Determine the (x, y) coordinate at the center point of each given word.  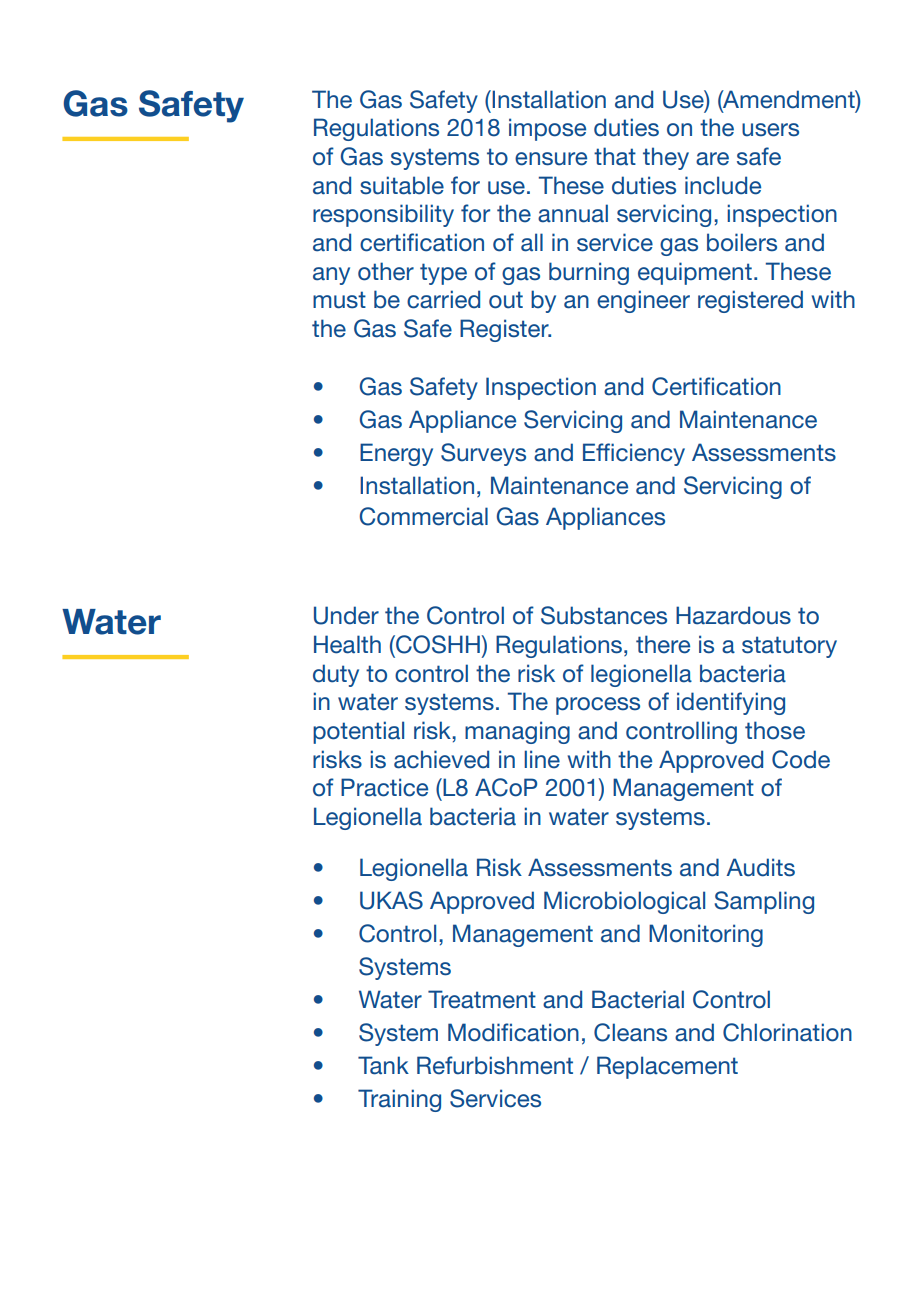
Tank (383, 1065)
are (712, 159)
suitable (402, 185)
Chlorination (787, 1032)
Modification (513, 1032)
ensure (551, 159)
